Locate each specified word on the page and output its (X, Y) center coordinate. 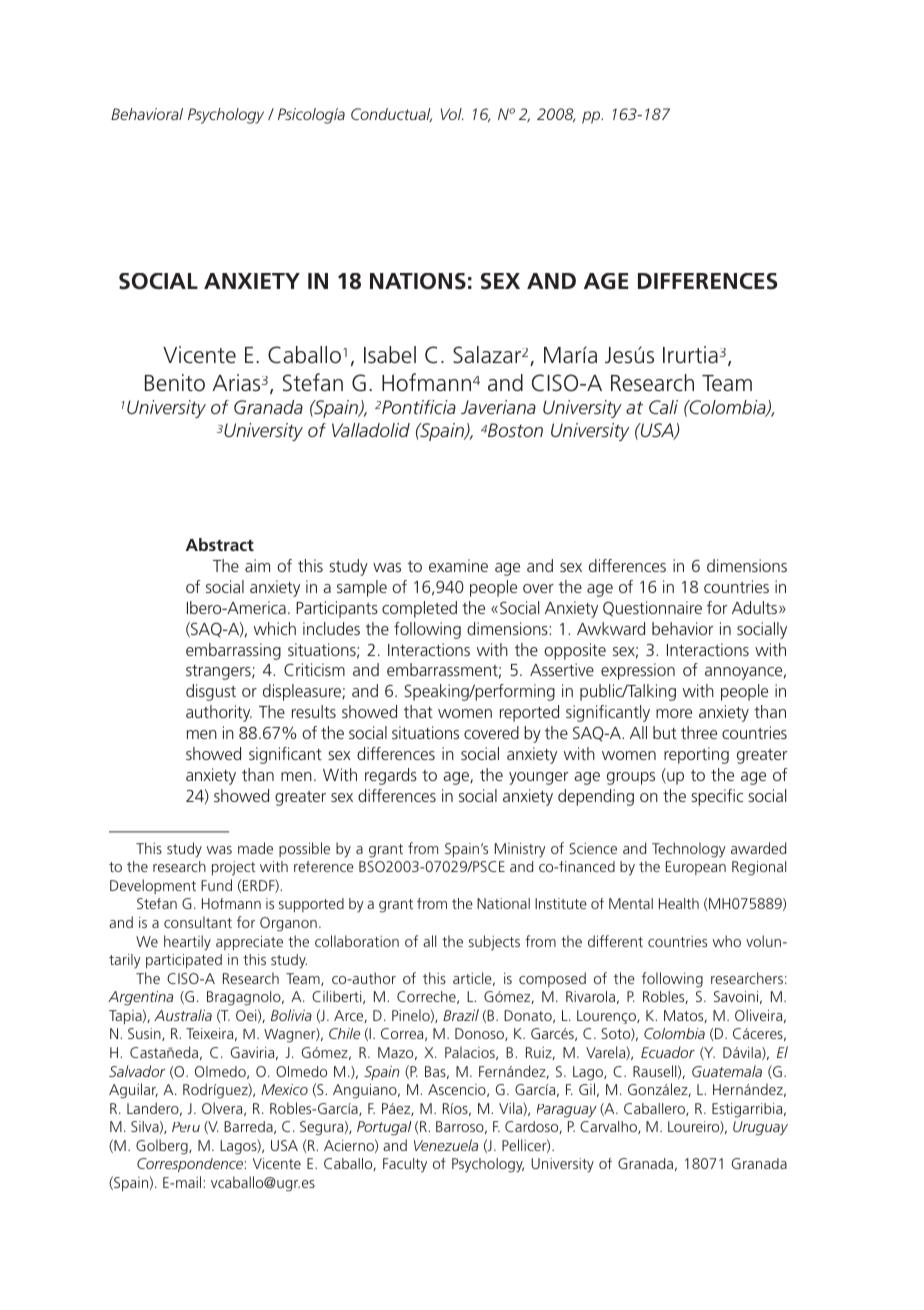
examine (458, 565)
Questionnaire (652, 609)
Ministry (520, 850)
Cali (663, 407)
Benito (175, 383)
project (234, 868)
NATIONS (418, 281)
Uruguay (760, 1128)
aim (257, 565)
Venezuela (446, 1145)
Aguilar (133, 1091)
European (696, 868)
